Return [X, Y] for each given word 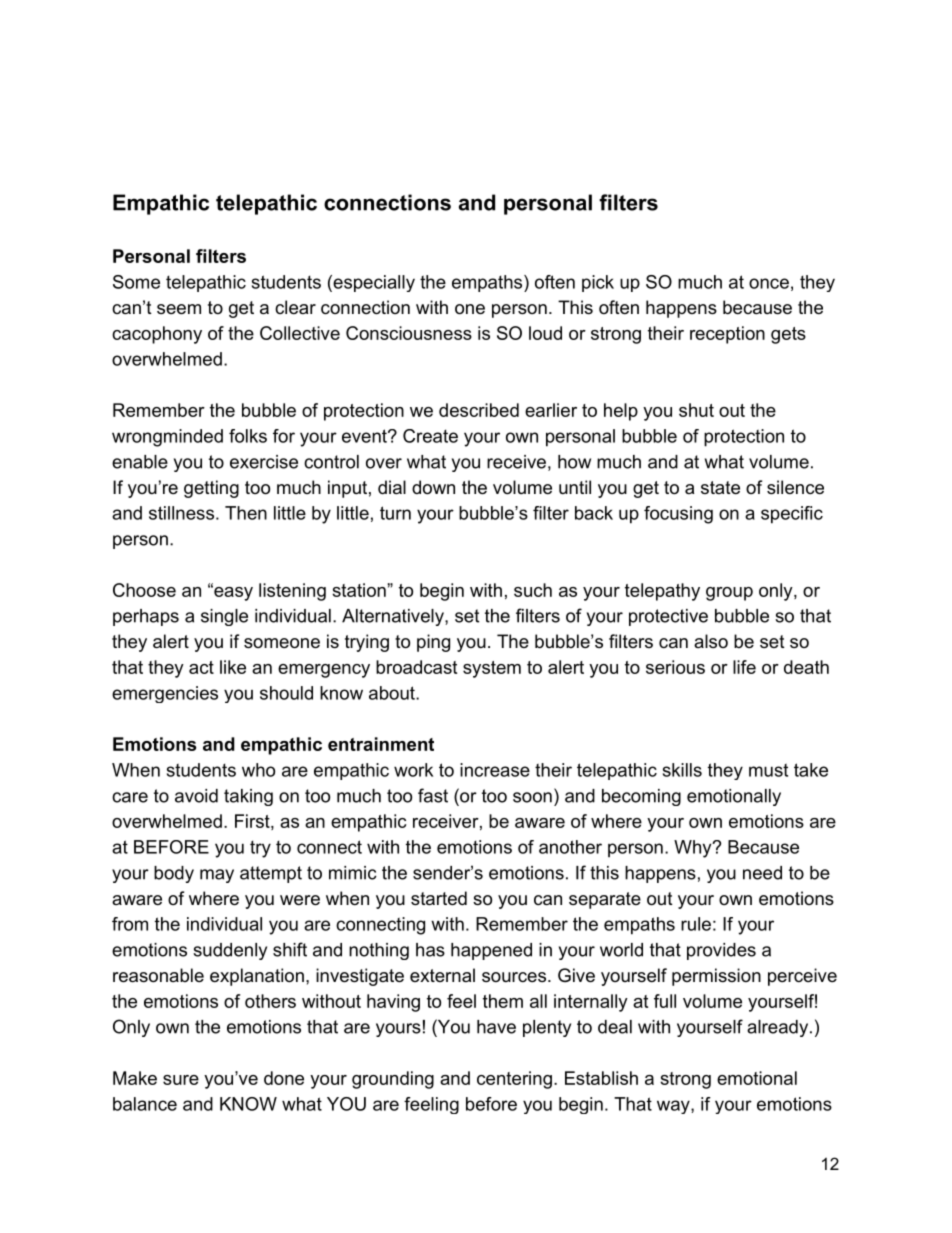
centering [514, 1080]
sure [181, 1080]
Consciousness [409, 333]
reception [727, 335]
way [674, 1107]
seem [179, 309]
